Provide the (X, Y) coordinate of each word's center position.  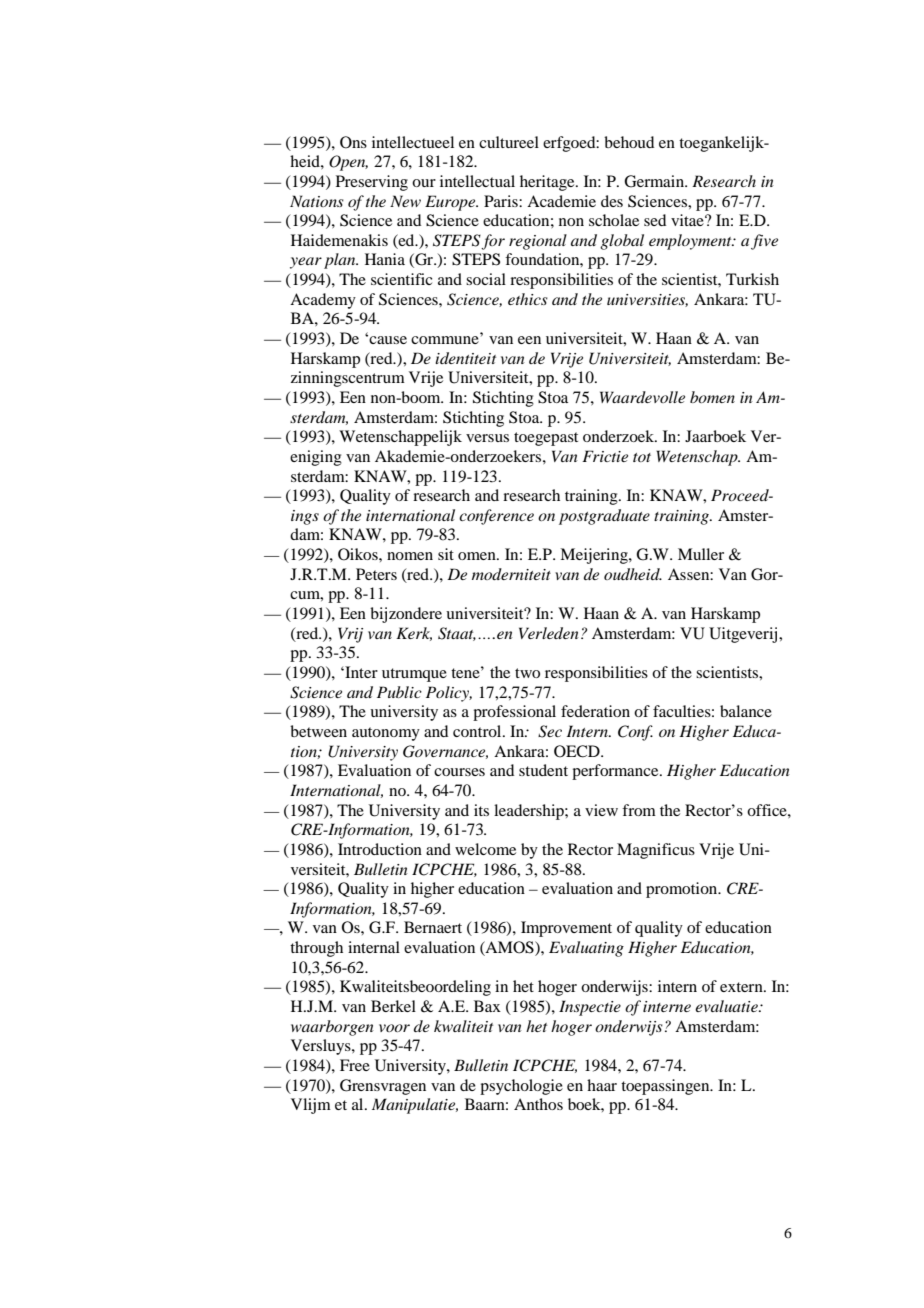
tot (642, 457)
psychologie (521, 1087)
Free (355, 1065)
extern (742, 987)
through (316, 949)
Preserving (372, 183)
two (527, 673)
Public (399, 692)
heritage (548, 183)
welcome (485, 849)
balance (746, 711)
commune (445, 340)
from (639, 810)
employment (691, 242)
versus (487, 438)
